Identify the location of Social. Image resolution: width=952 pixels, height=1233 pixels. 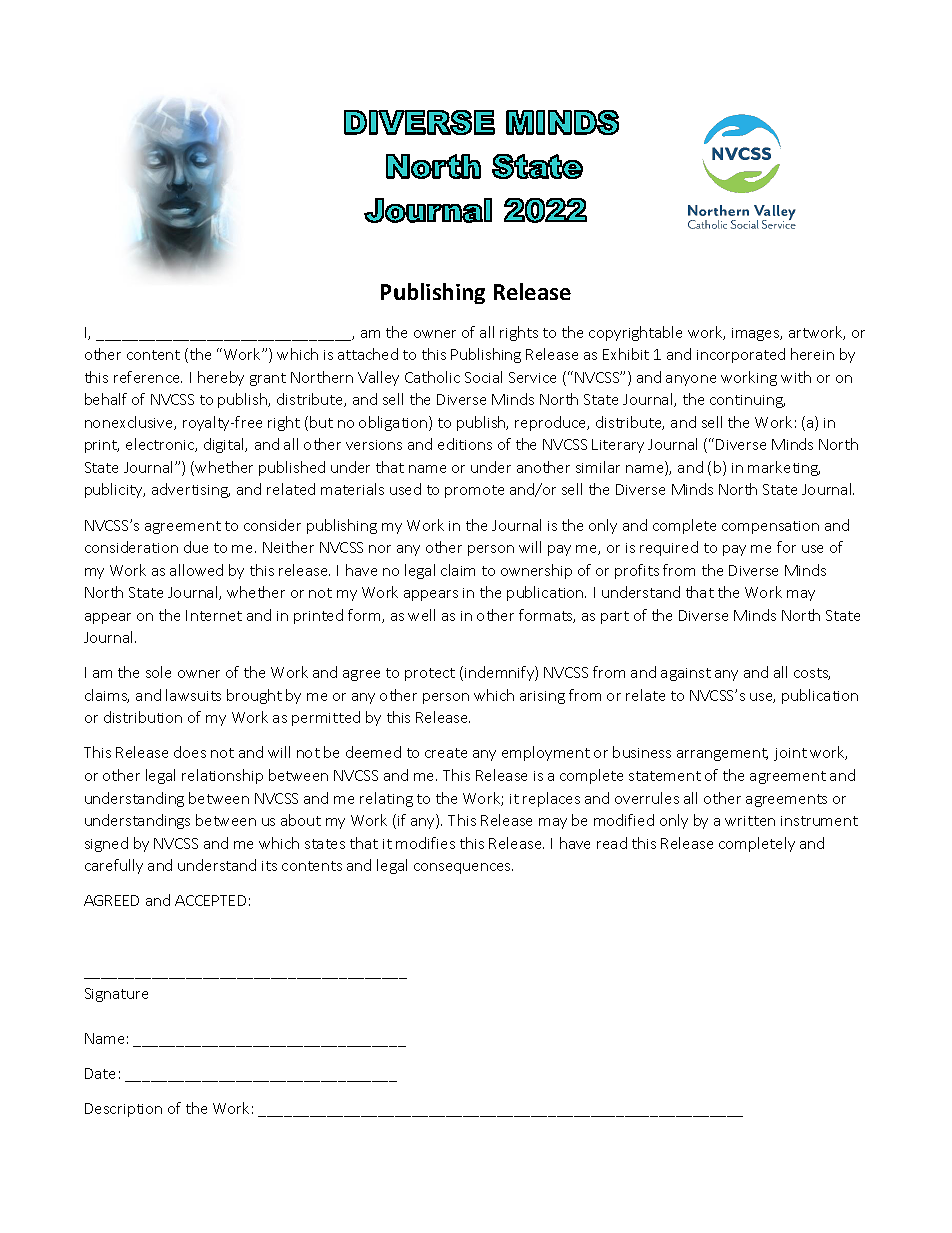
(483, 377).
